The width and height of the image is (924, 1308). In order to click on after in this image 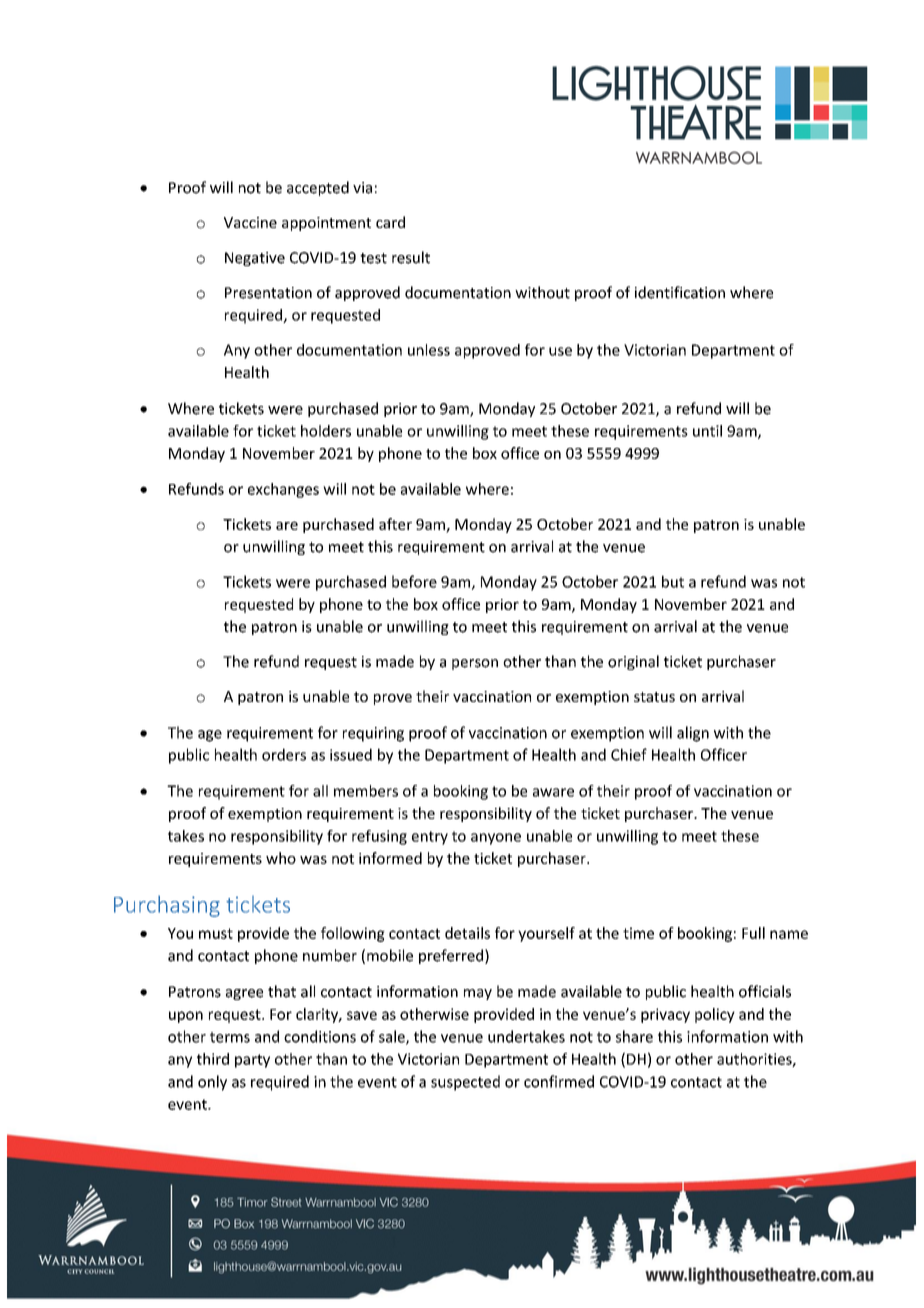, I will do `click(395, 524)`.
